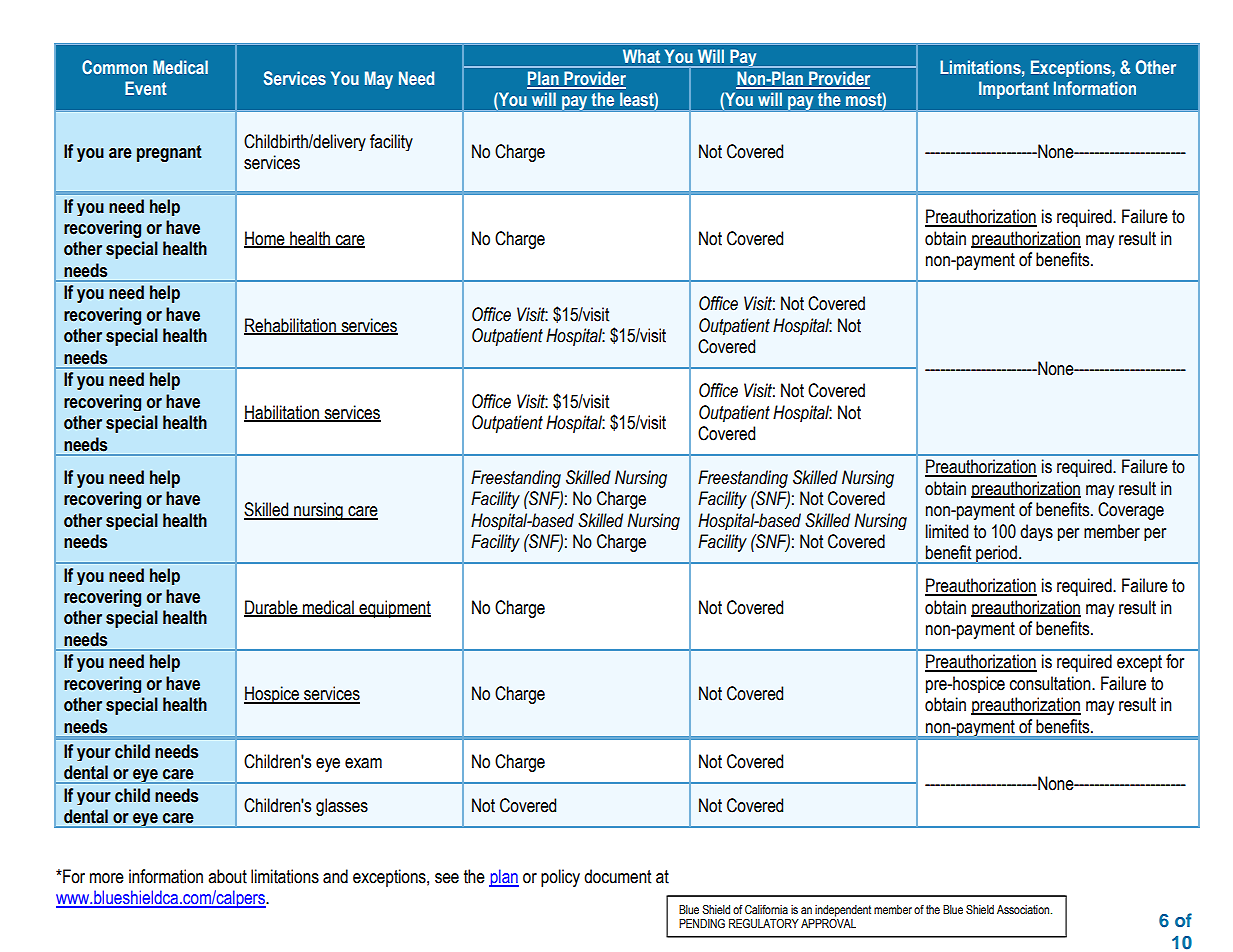 Image resolution: width=1233 pixels, height=952 pixels. Describe the element at coordinates (272, 608) in the screenshot. I see `Durable` at that location.
